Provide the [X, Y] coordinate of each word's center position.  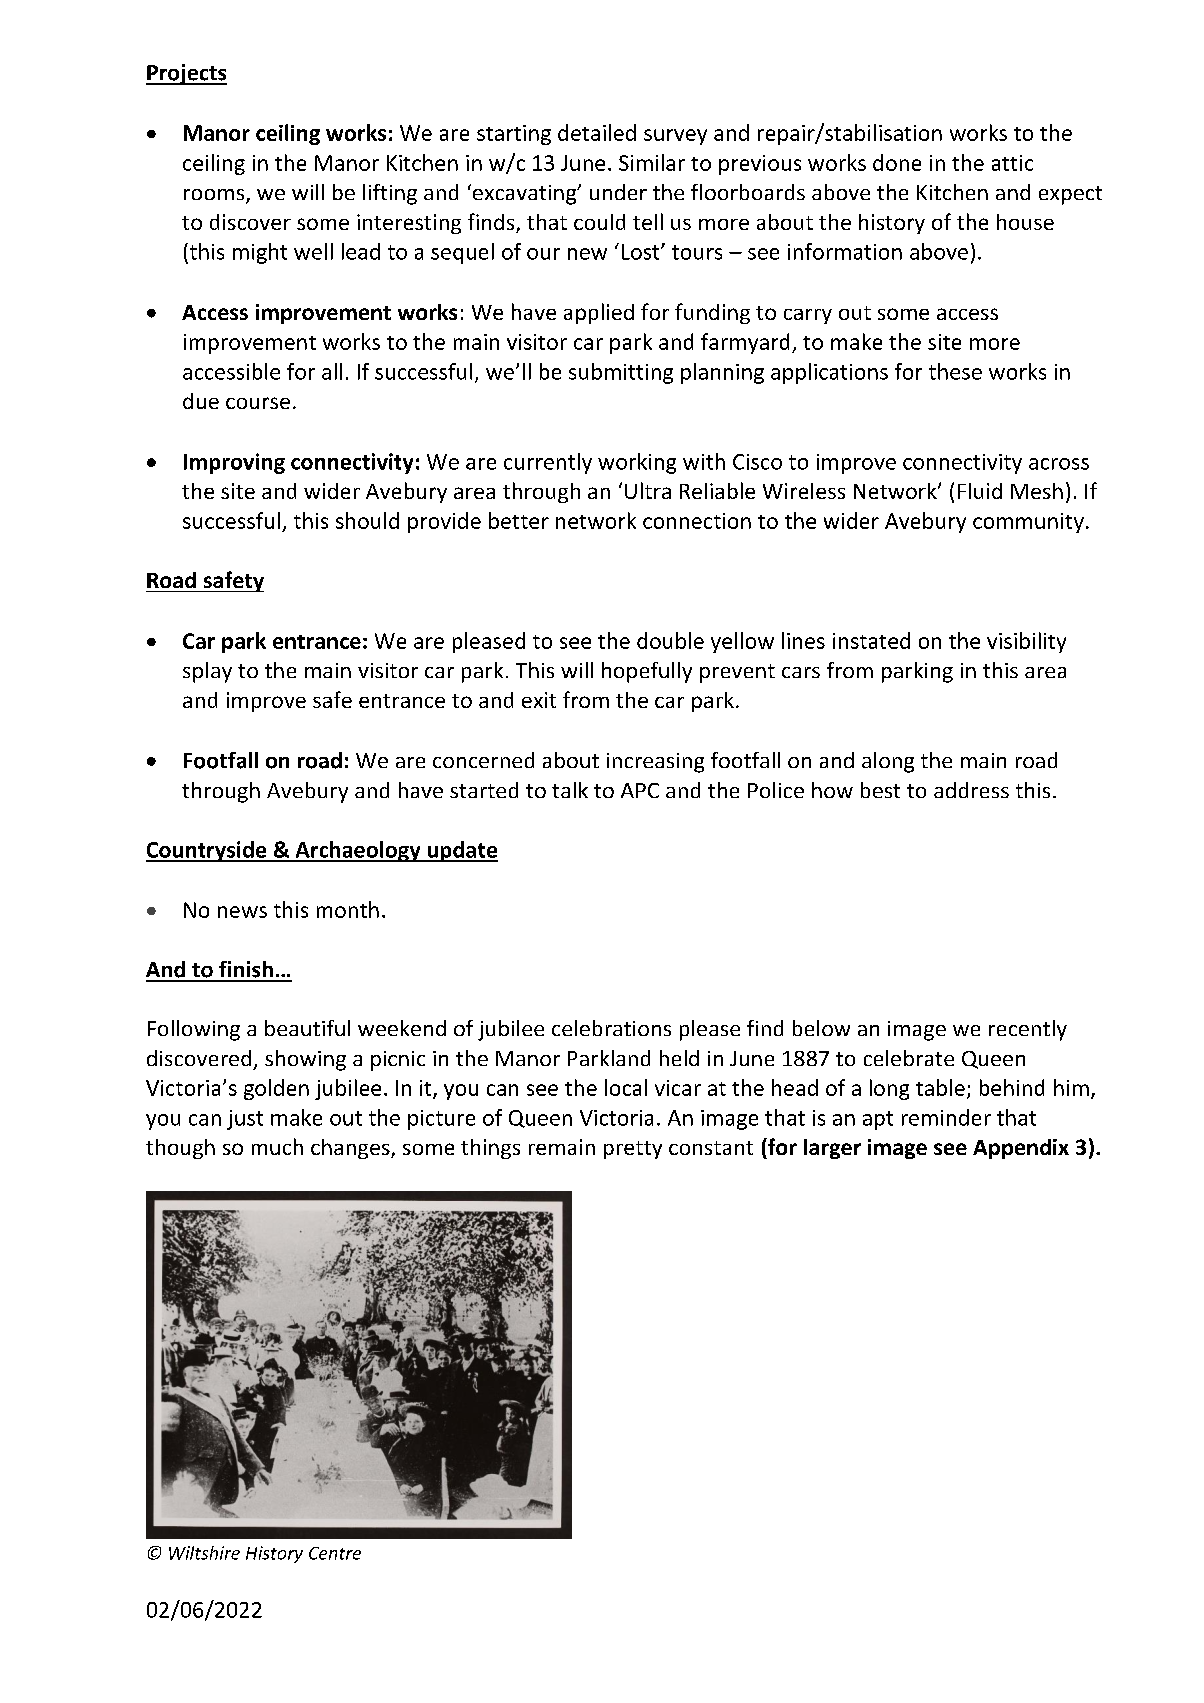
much [277, 1146]
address [971, 790]
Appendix [1021, 1149]
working [637, 463]
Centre [335, 1553]
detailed [597, 132]
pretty [633, 1150]
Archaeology [358, 851]
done [897, 162]
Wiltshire [204, 1553]
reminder [946, 1117]
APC [640, 790]
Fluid [980, 491]
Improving [234, 463]
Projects [186, 74]
